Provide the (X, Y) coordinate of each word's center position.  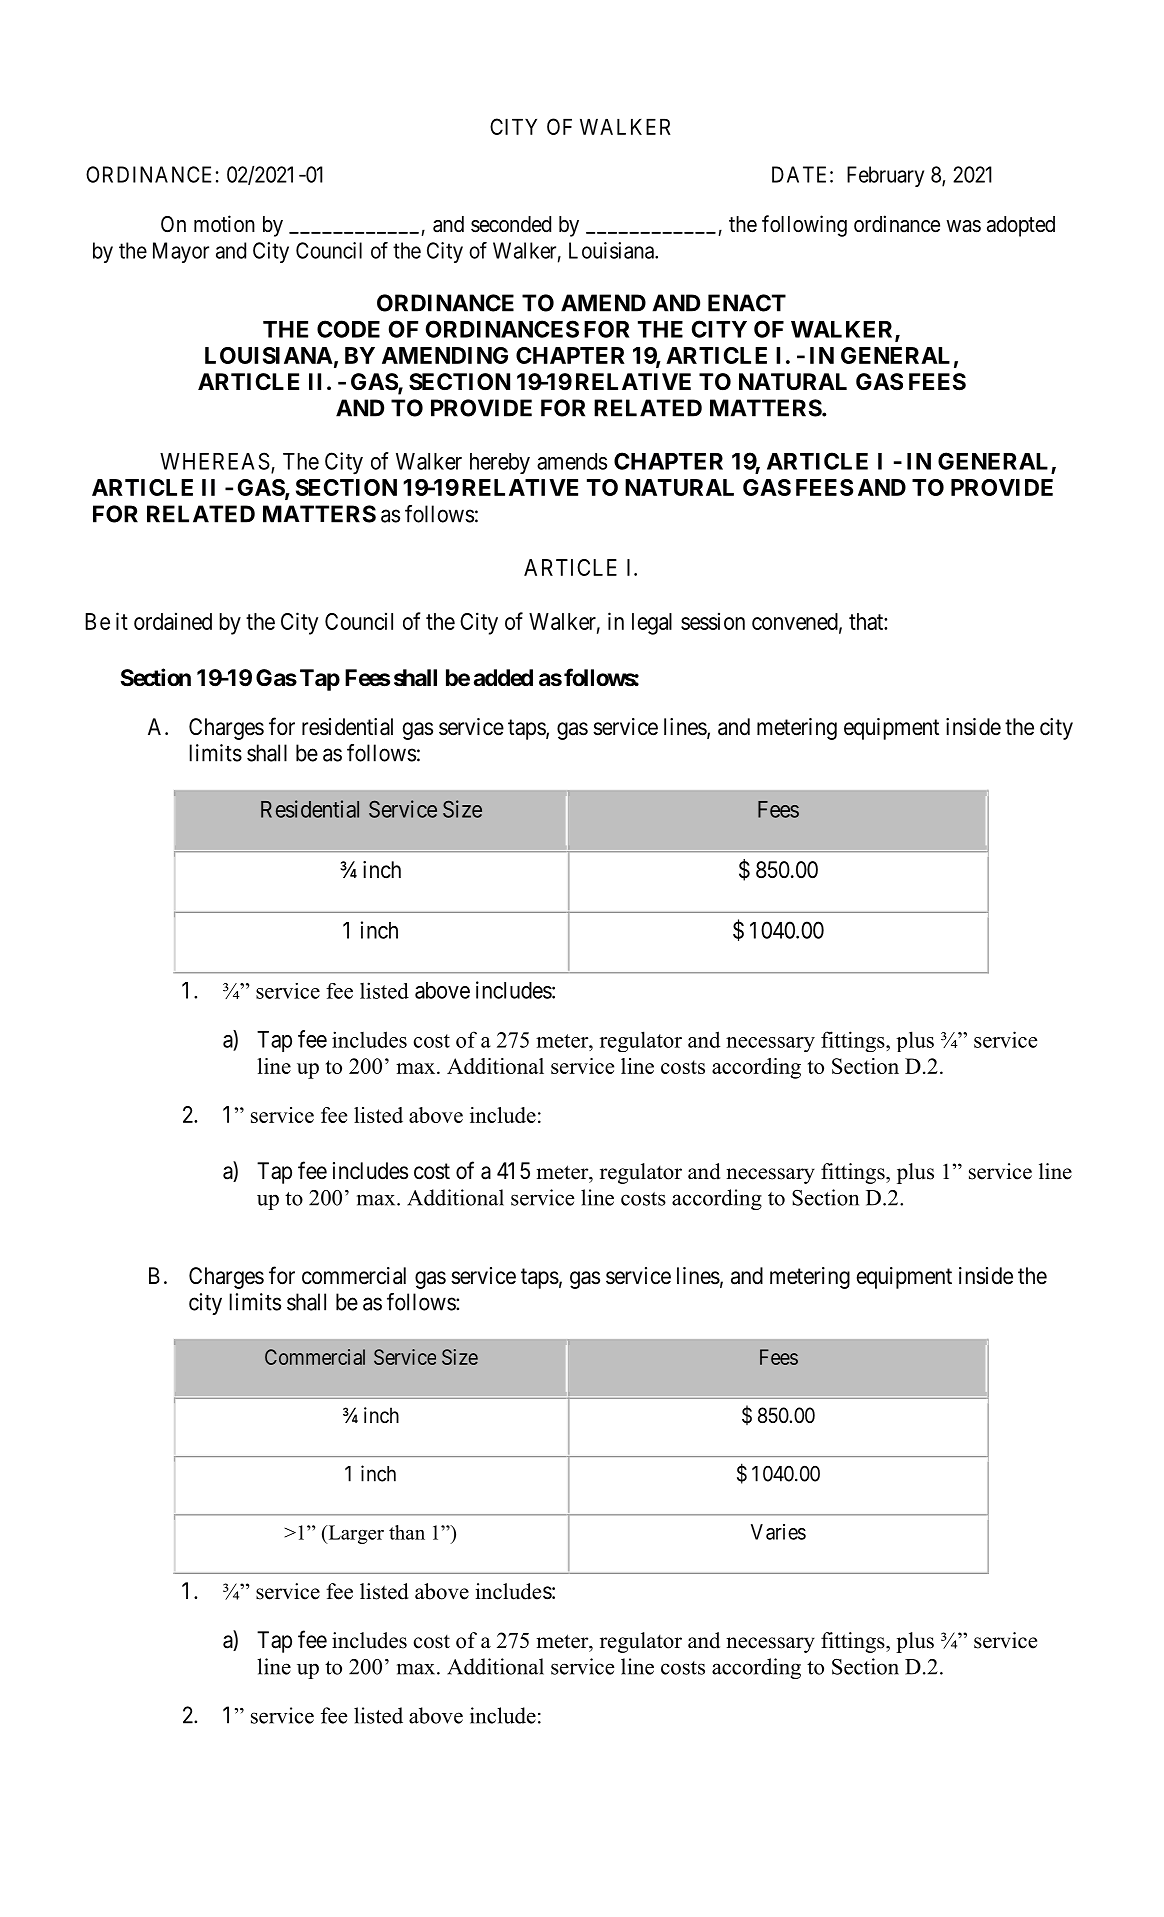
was (963, 226)
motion (224, 223)
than (407, 1532)
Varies (778, 1532)
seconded (511, 224)
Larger (355, 1534)
